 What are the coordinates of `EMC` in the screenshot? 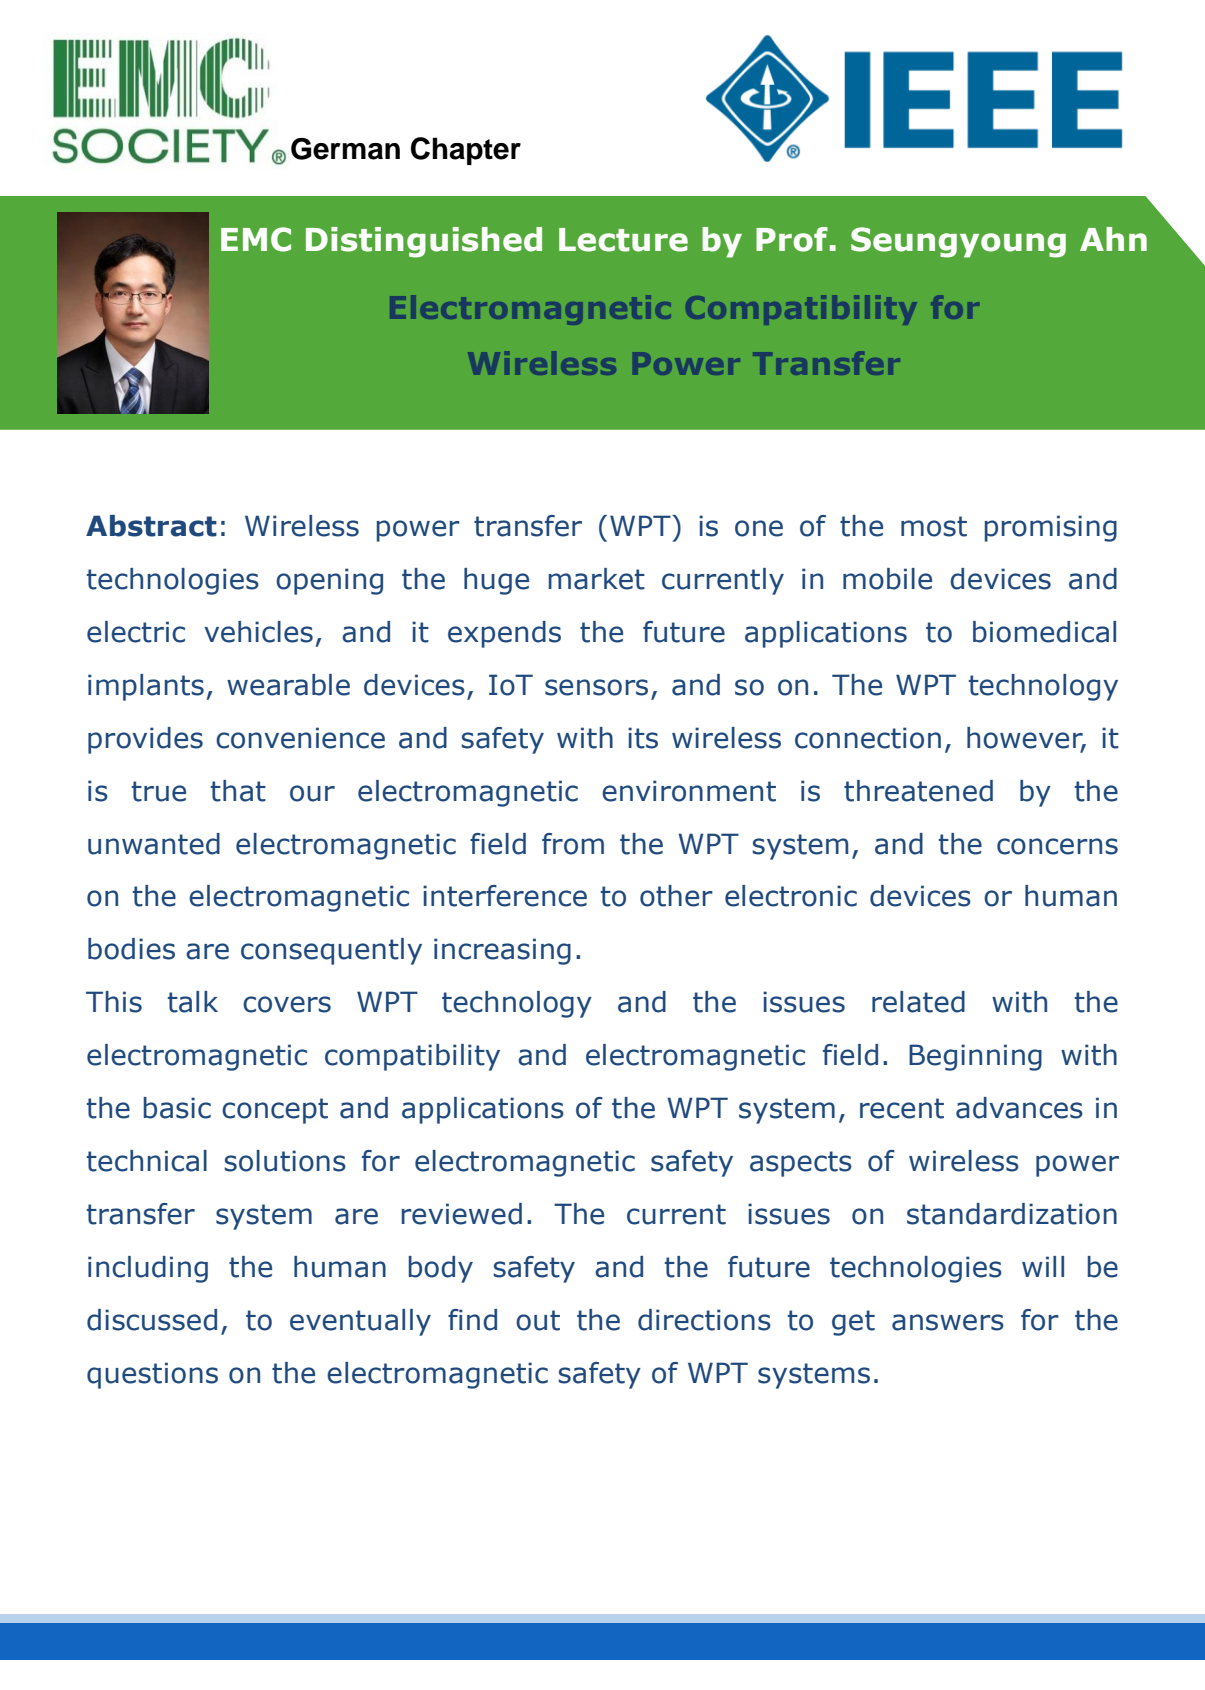 It's located at (256, 239).
